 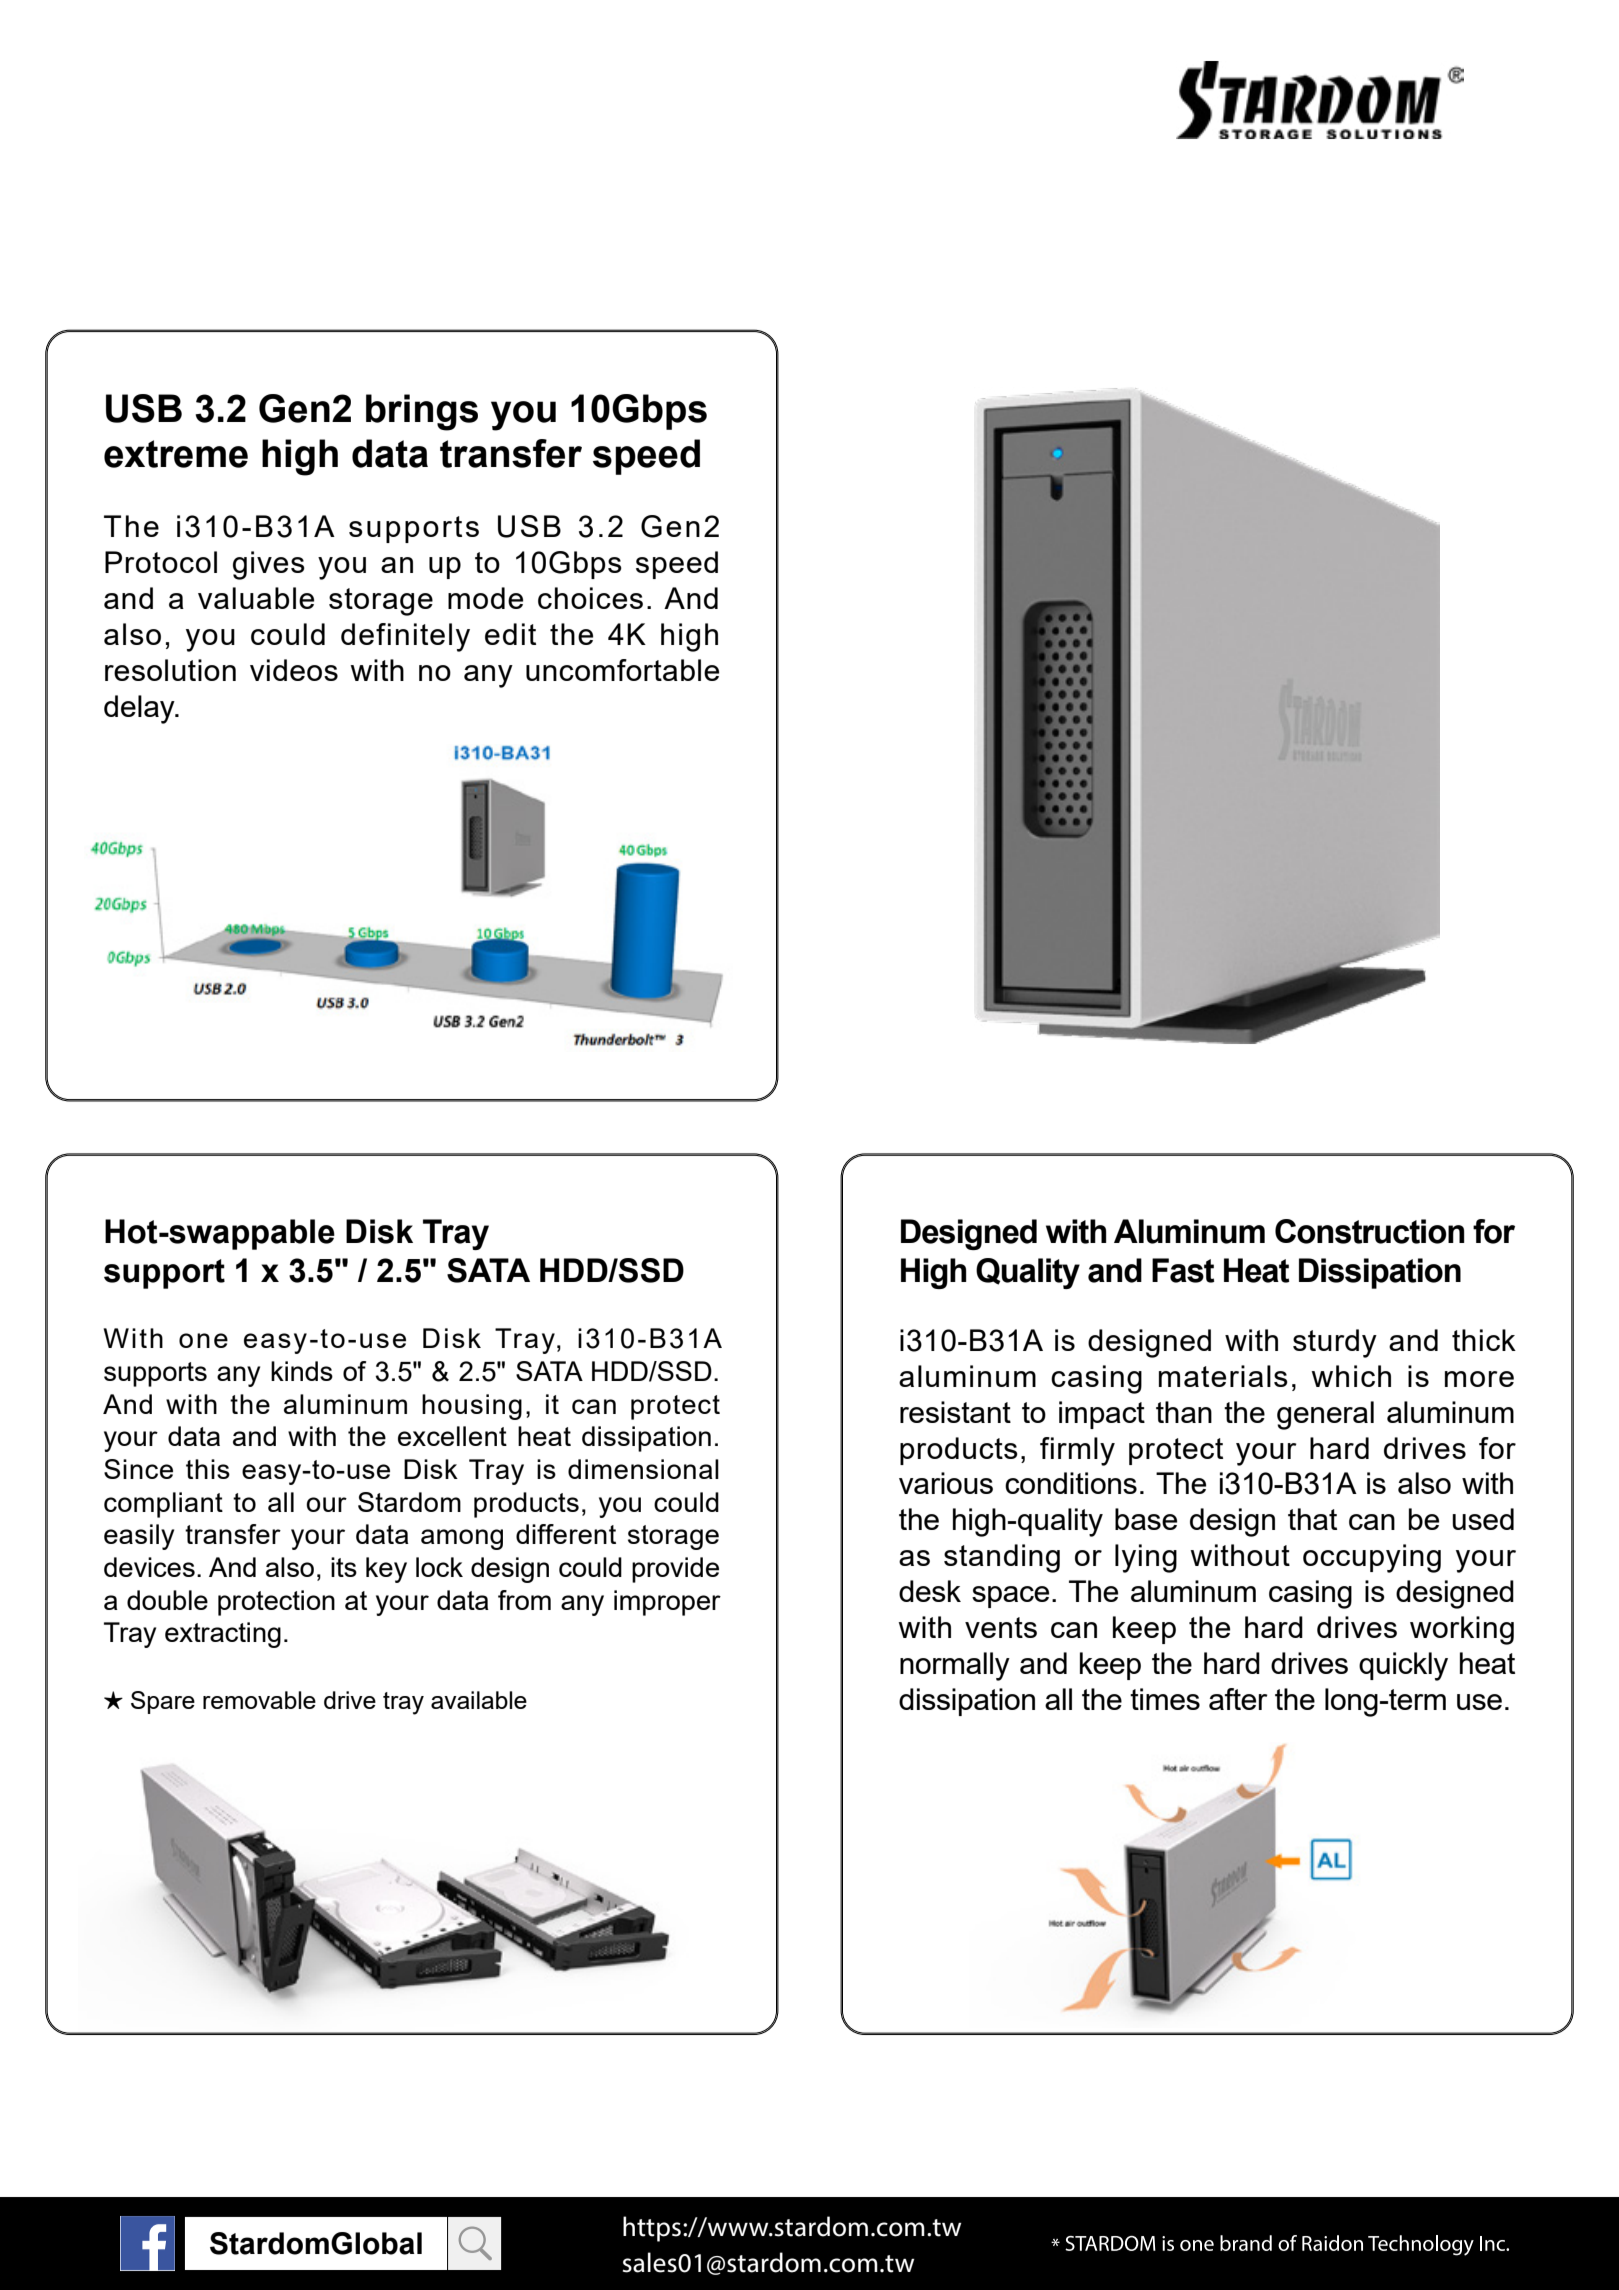 What do you see at coordinates (1183, 1270) in the screenshot?
I see `Fast` at bounding box center [1183, 1270].
